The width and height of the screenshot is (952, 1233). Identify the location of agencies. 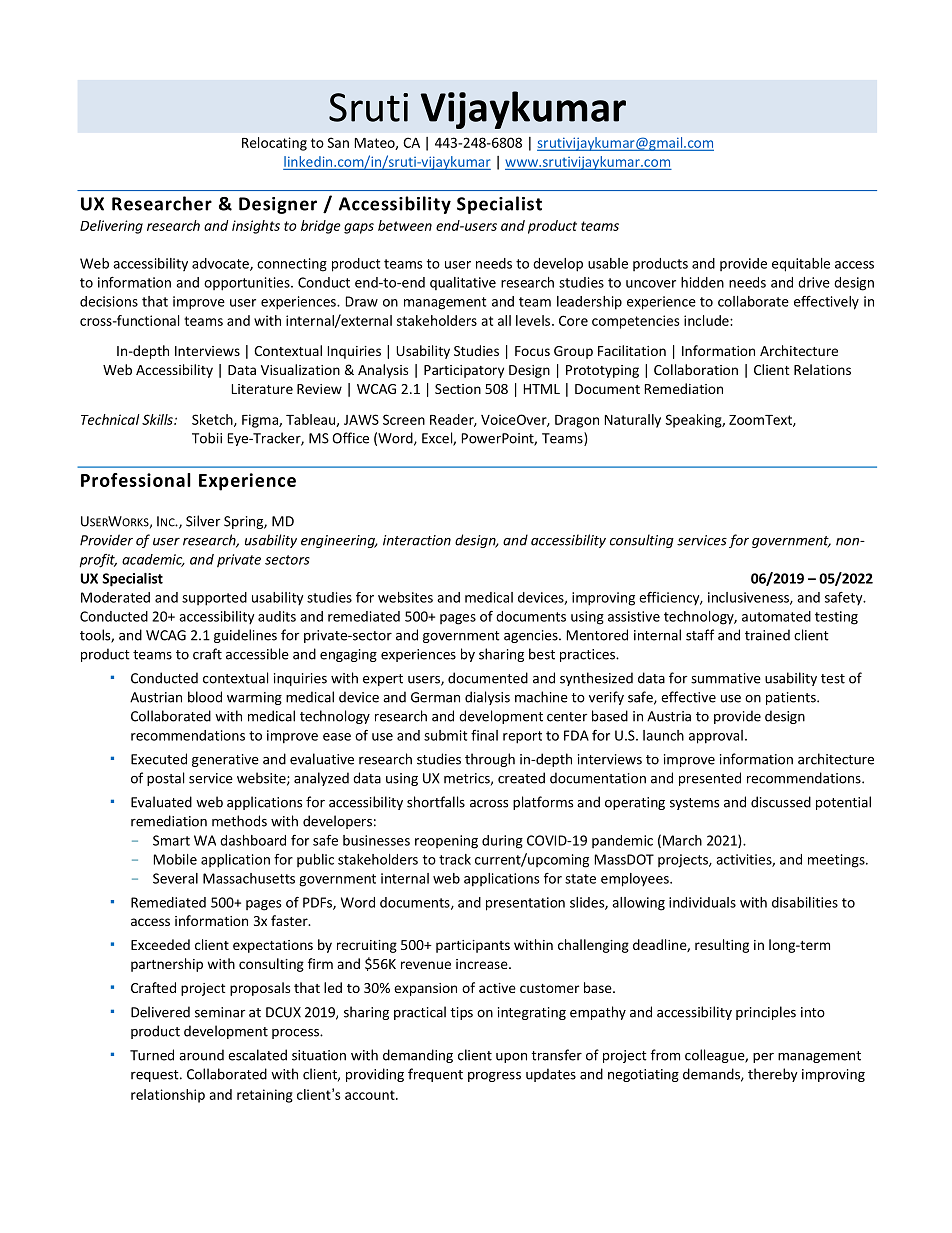
(532, 636).
